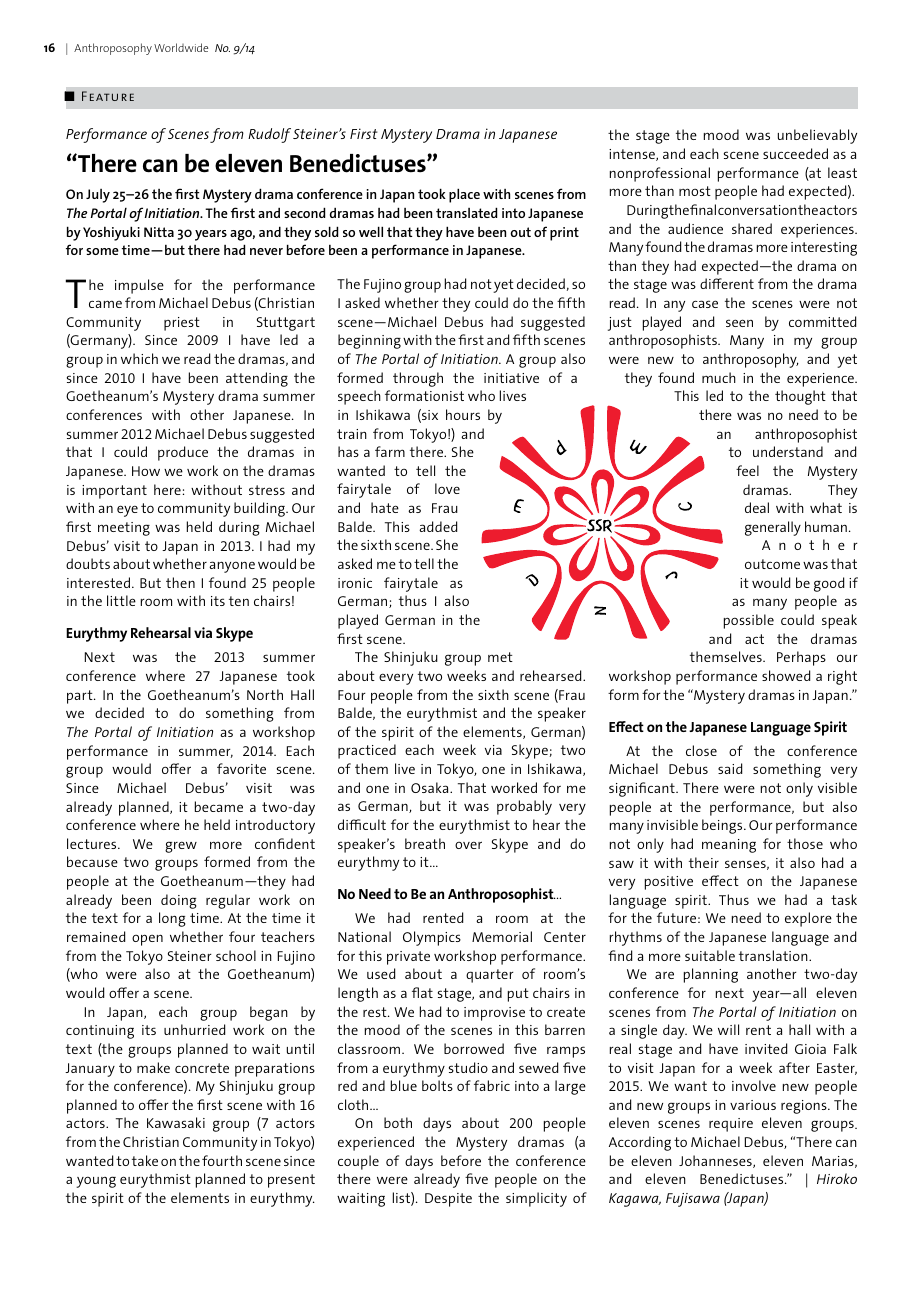  What do you see at coordinates (795, 153) in the screenshot?
I see `succeeded` at bounding box center [795, 153].
